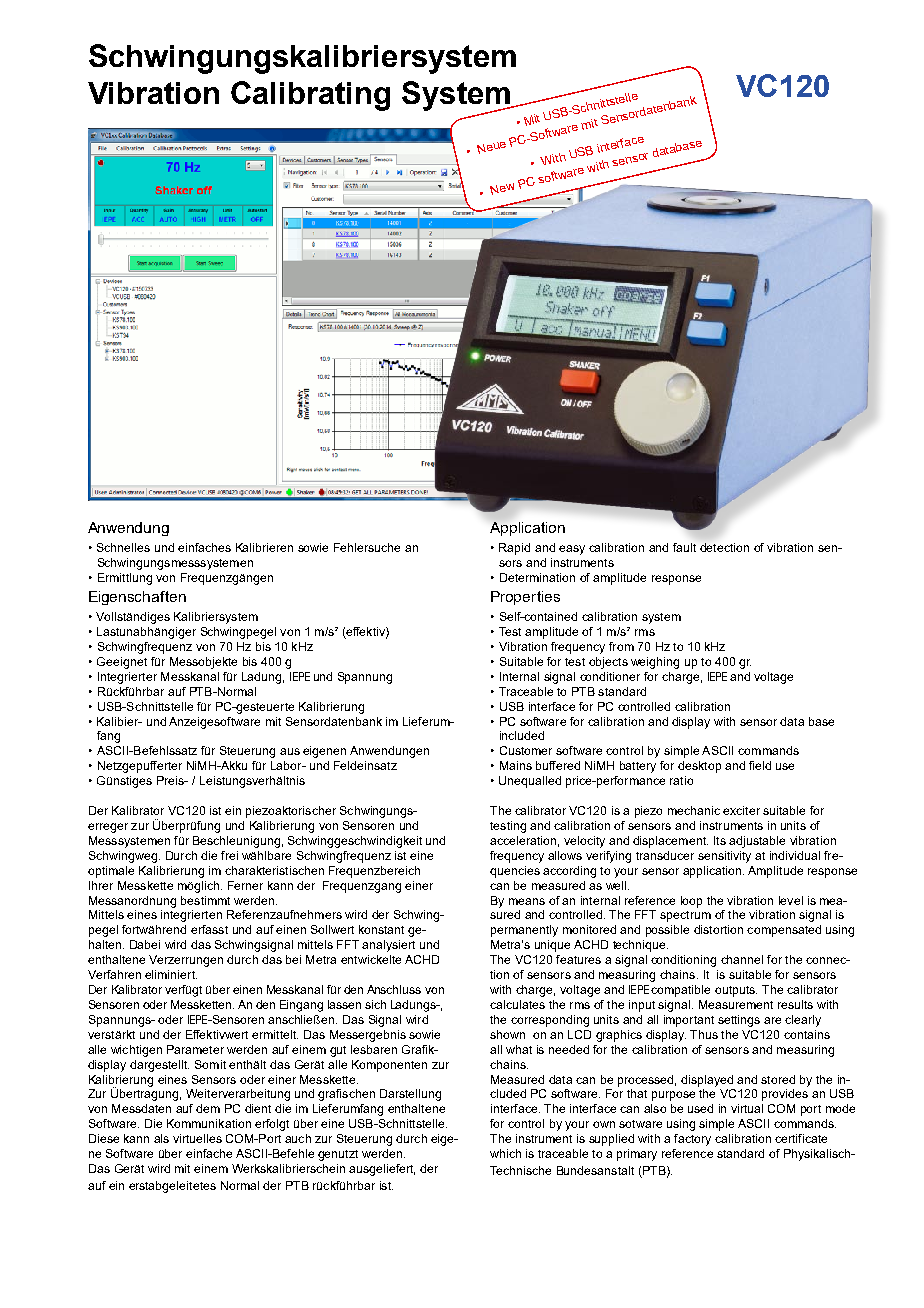 Image resolution: width=924 pixels, height=1308 pixels. I want to click on Rapid, so click(514, 549).
